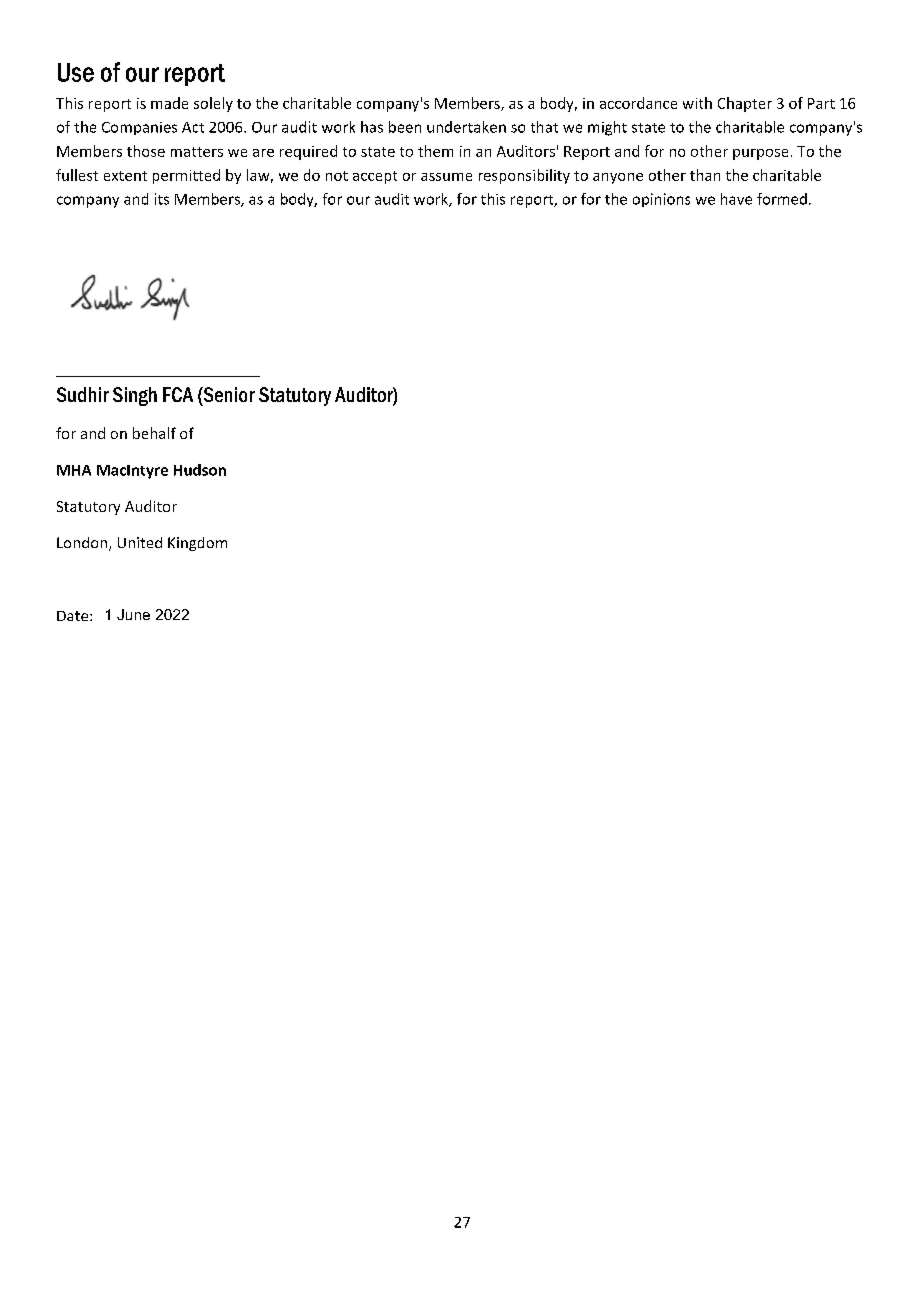  What do you see at coordinates (162, 199) in the screenshot?
I see `its` at bounding box center [162, 199].
